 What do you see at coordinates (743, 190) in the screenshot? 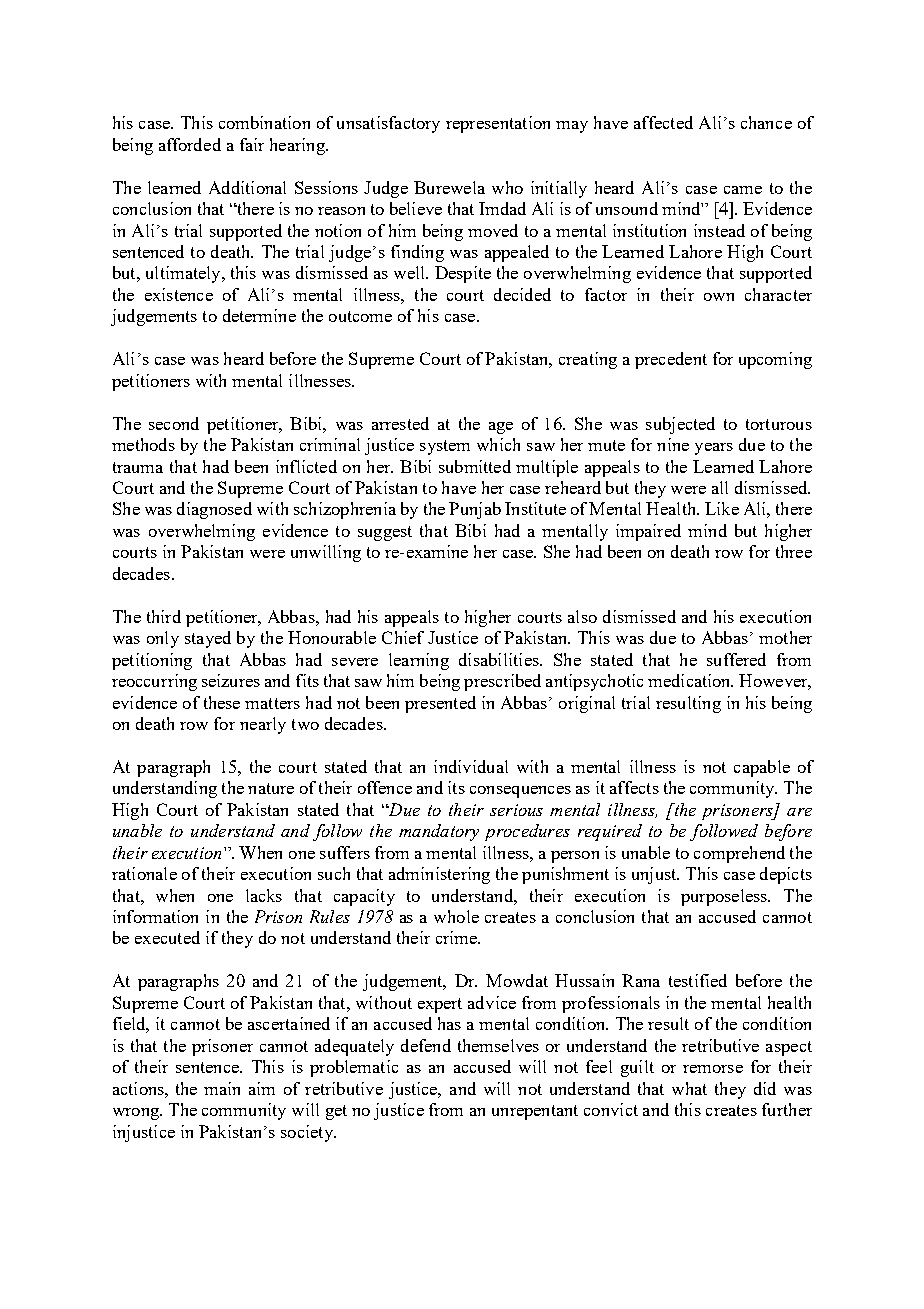
I see `came` at bounding box center [743, 190].
